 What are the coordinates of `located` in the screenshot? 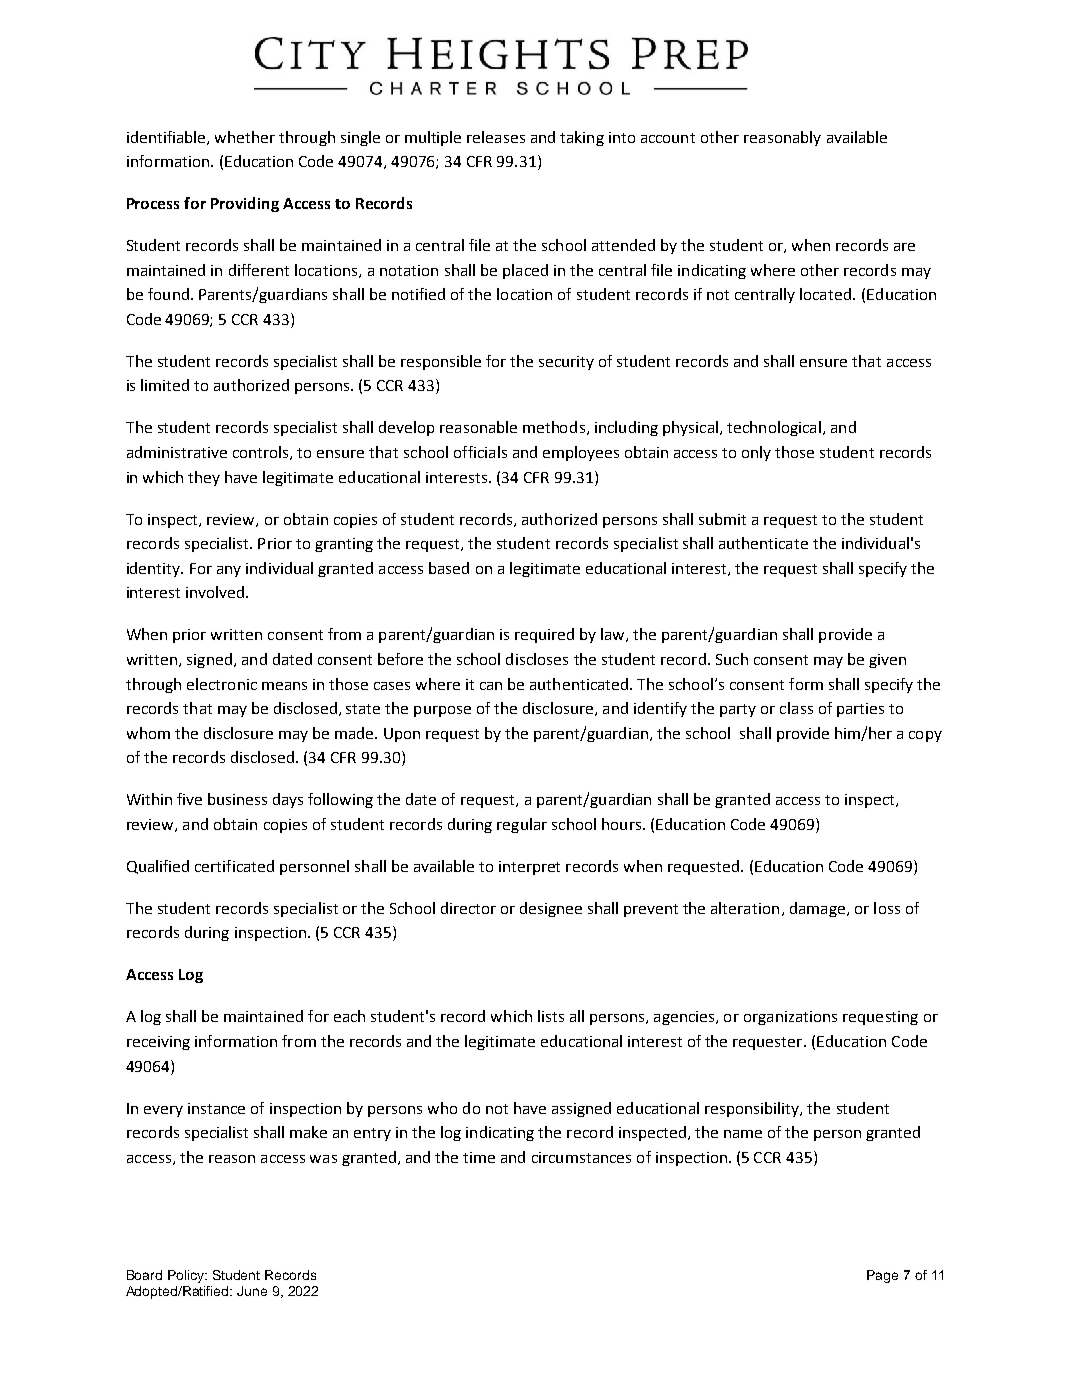 It's located at (827, 294).
